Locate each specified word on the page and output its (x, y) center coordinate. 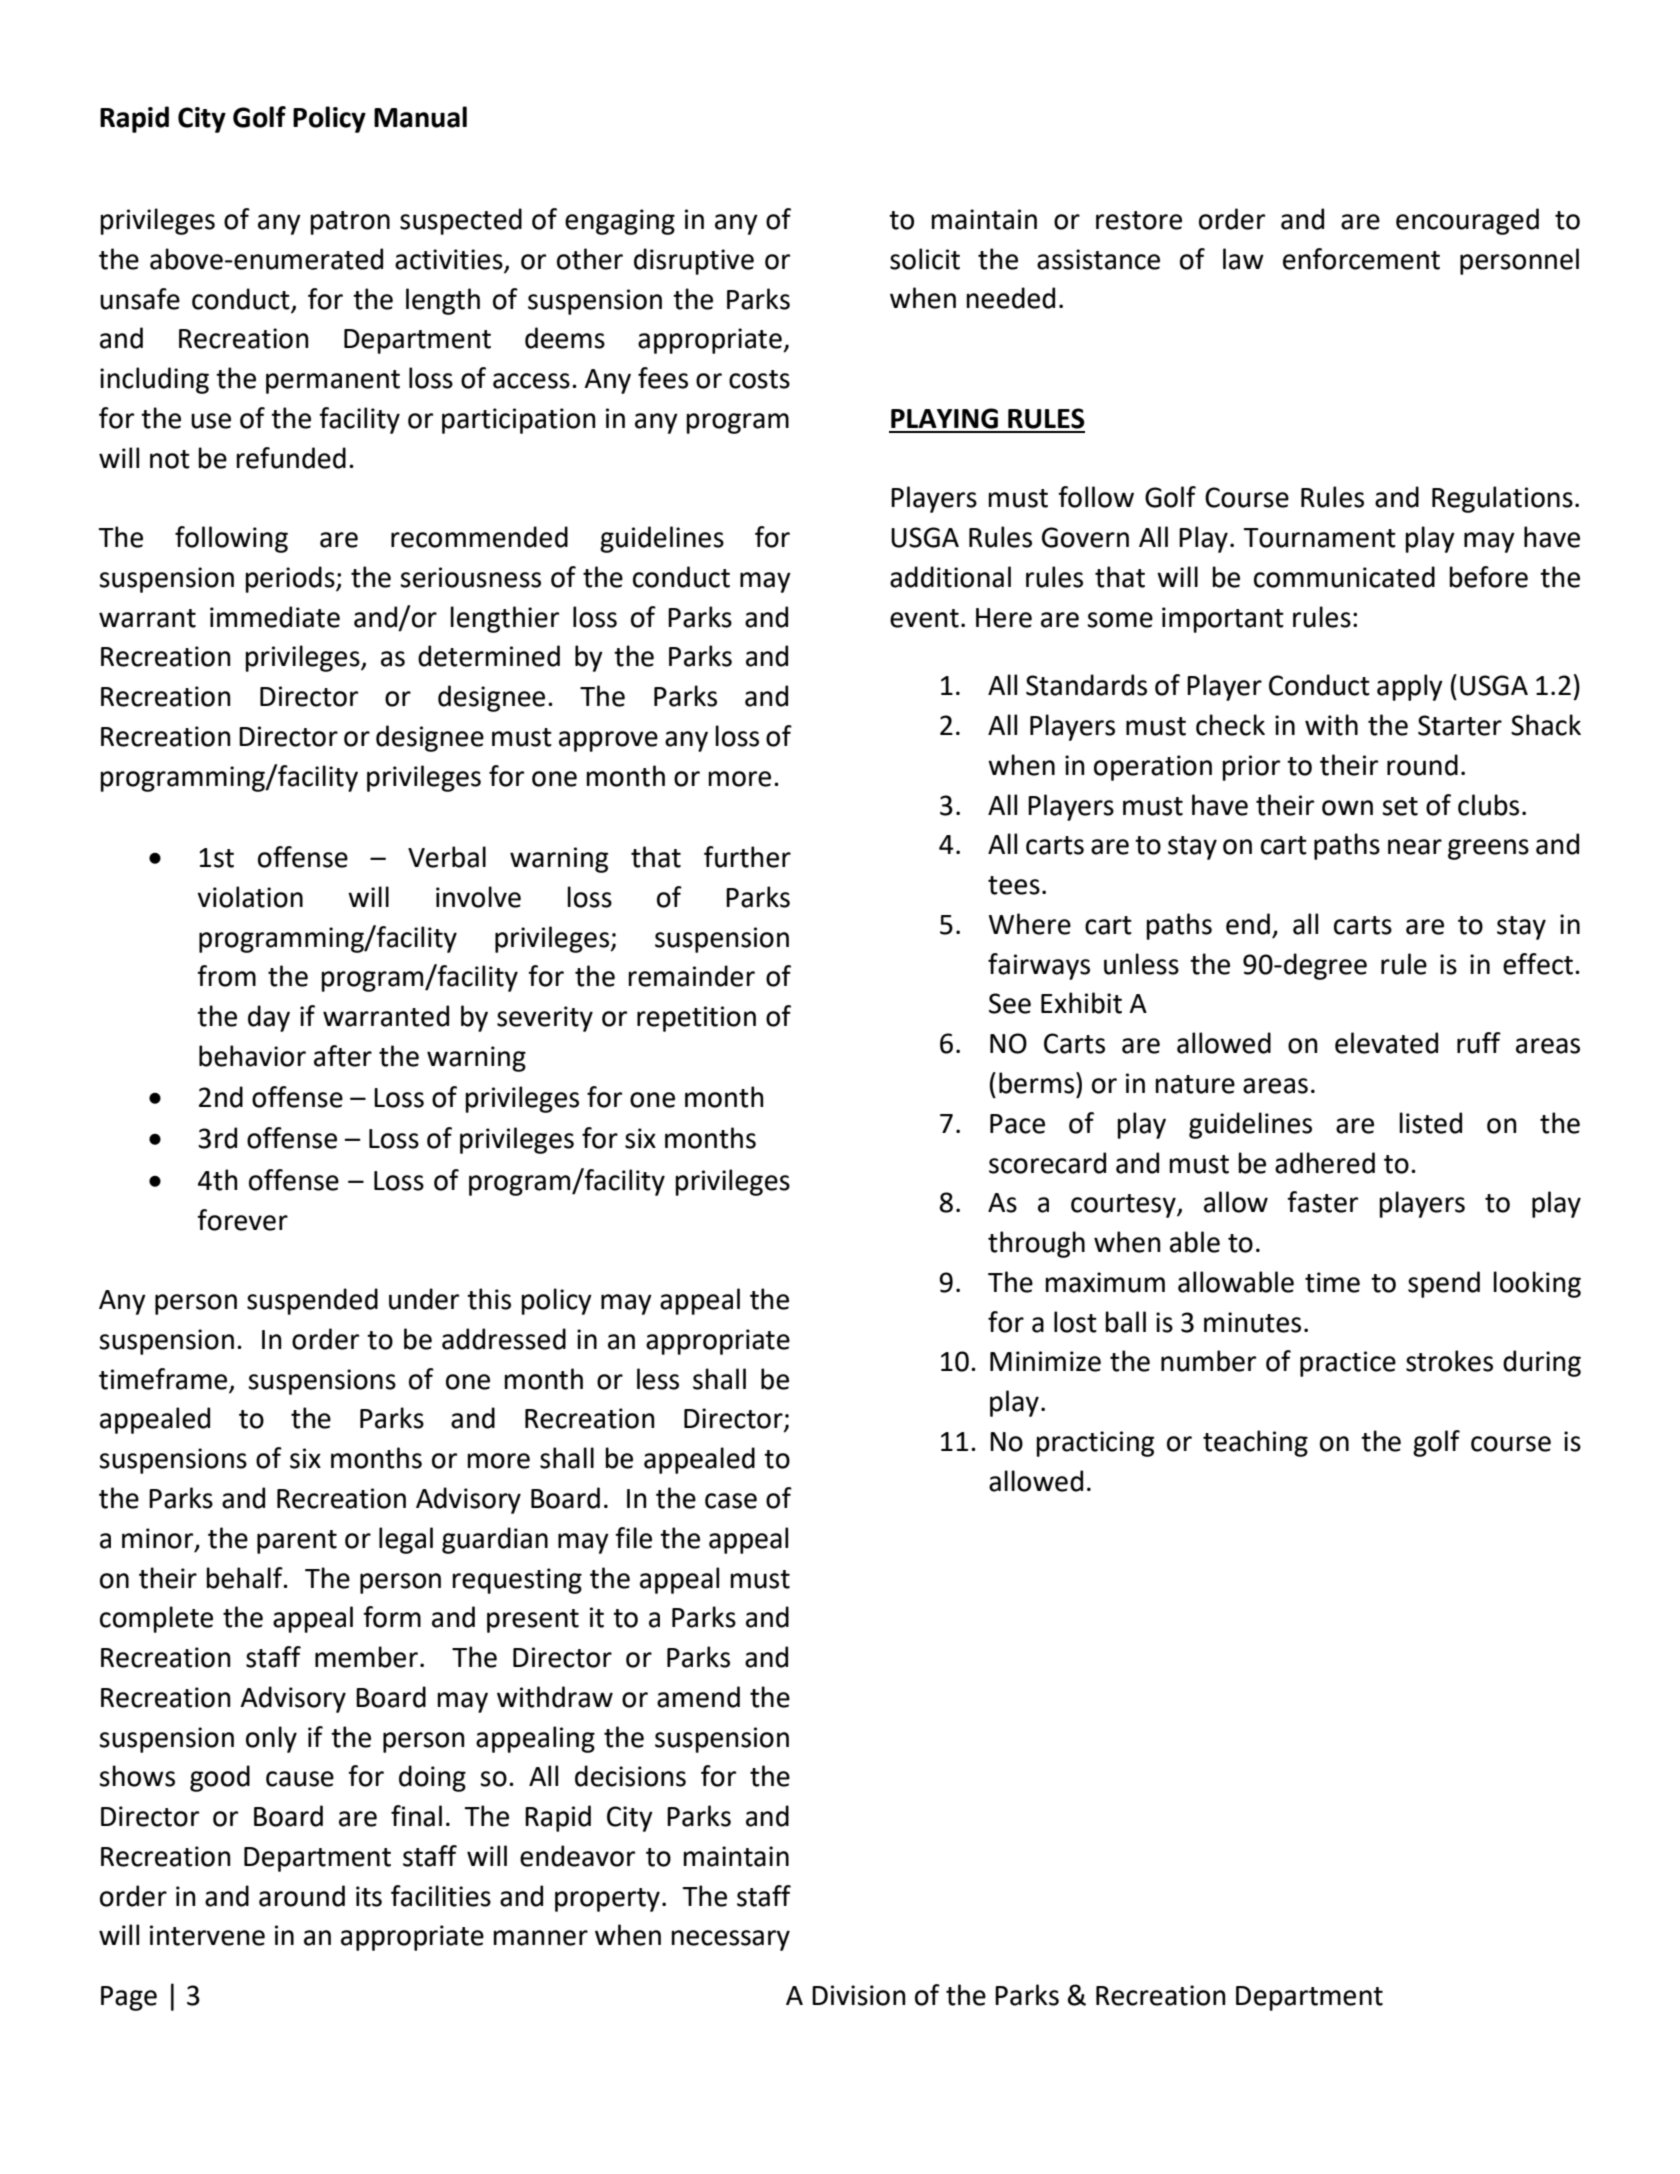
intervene (207, 1935)
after (343, 1056)
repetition (696, 1019)
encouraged (1467, 221)
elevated (1386, 1043)
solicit (925, 259)
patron (350, 223)
